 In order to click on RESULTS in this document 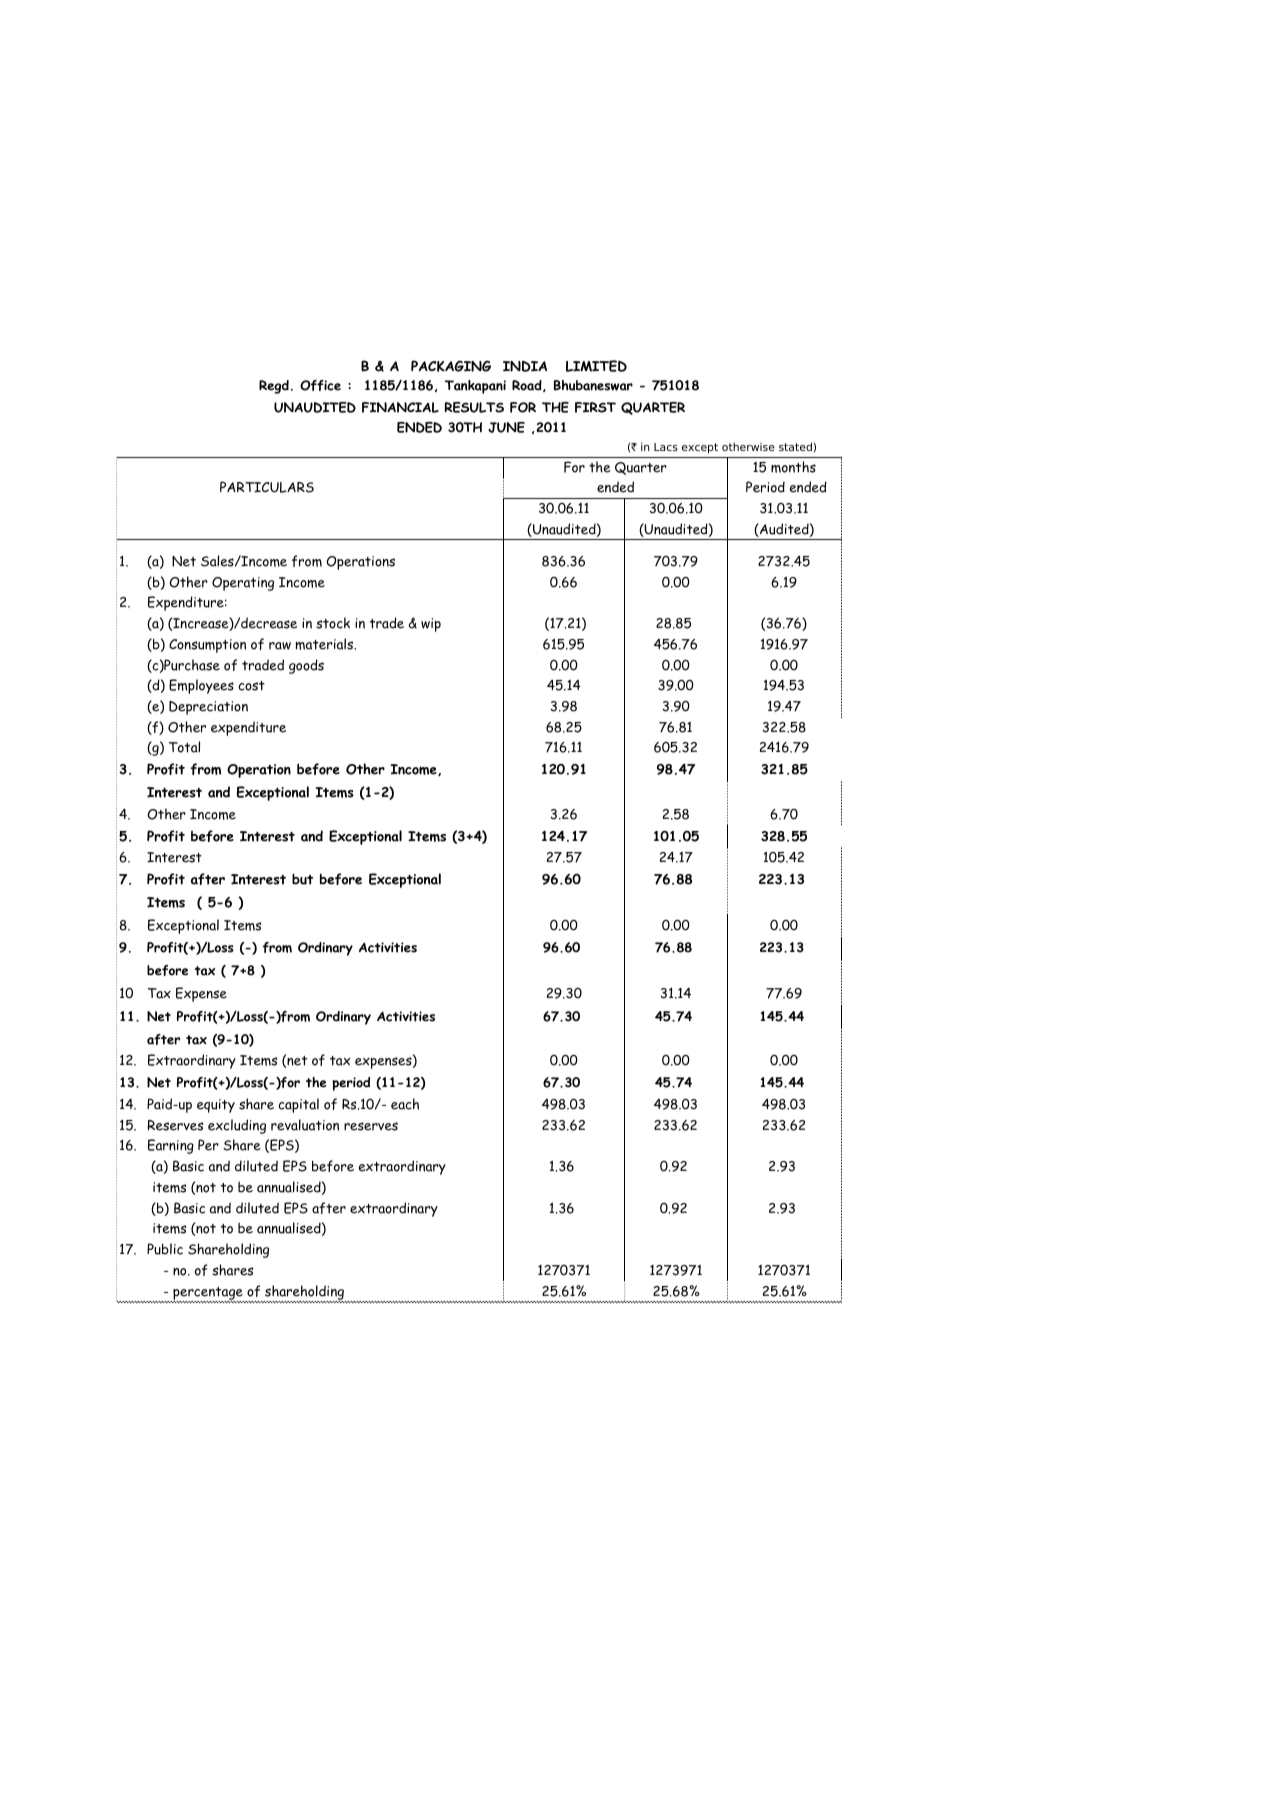, I will do `click(474, 407)`.
